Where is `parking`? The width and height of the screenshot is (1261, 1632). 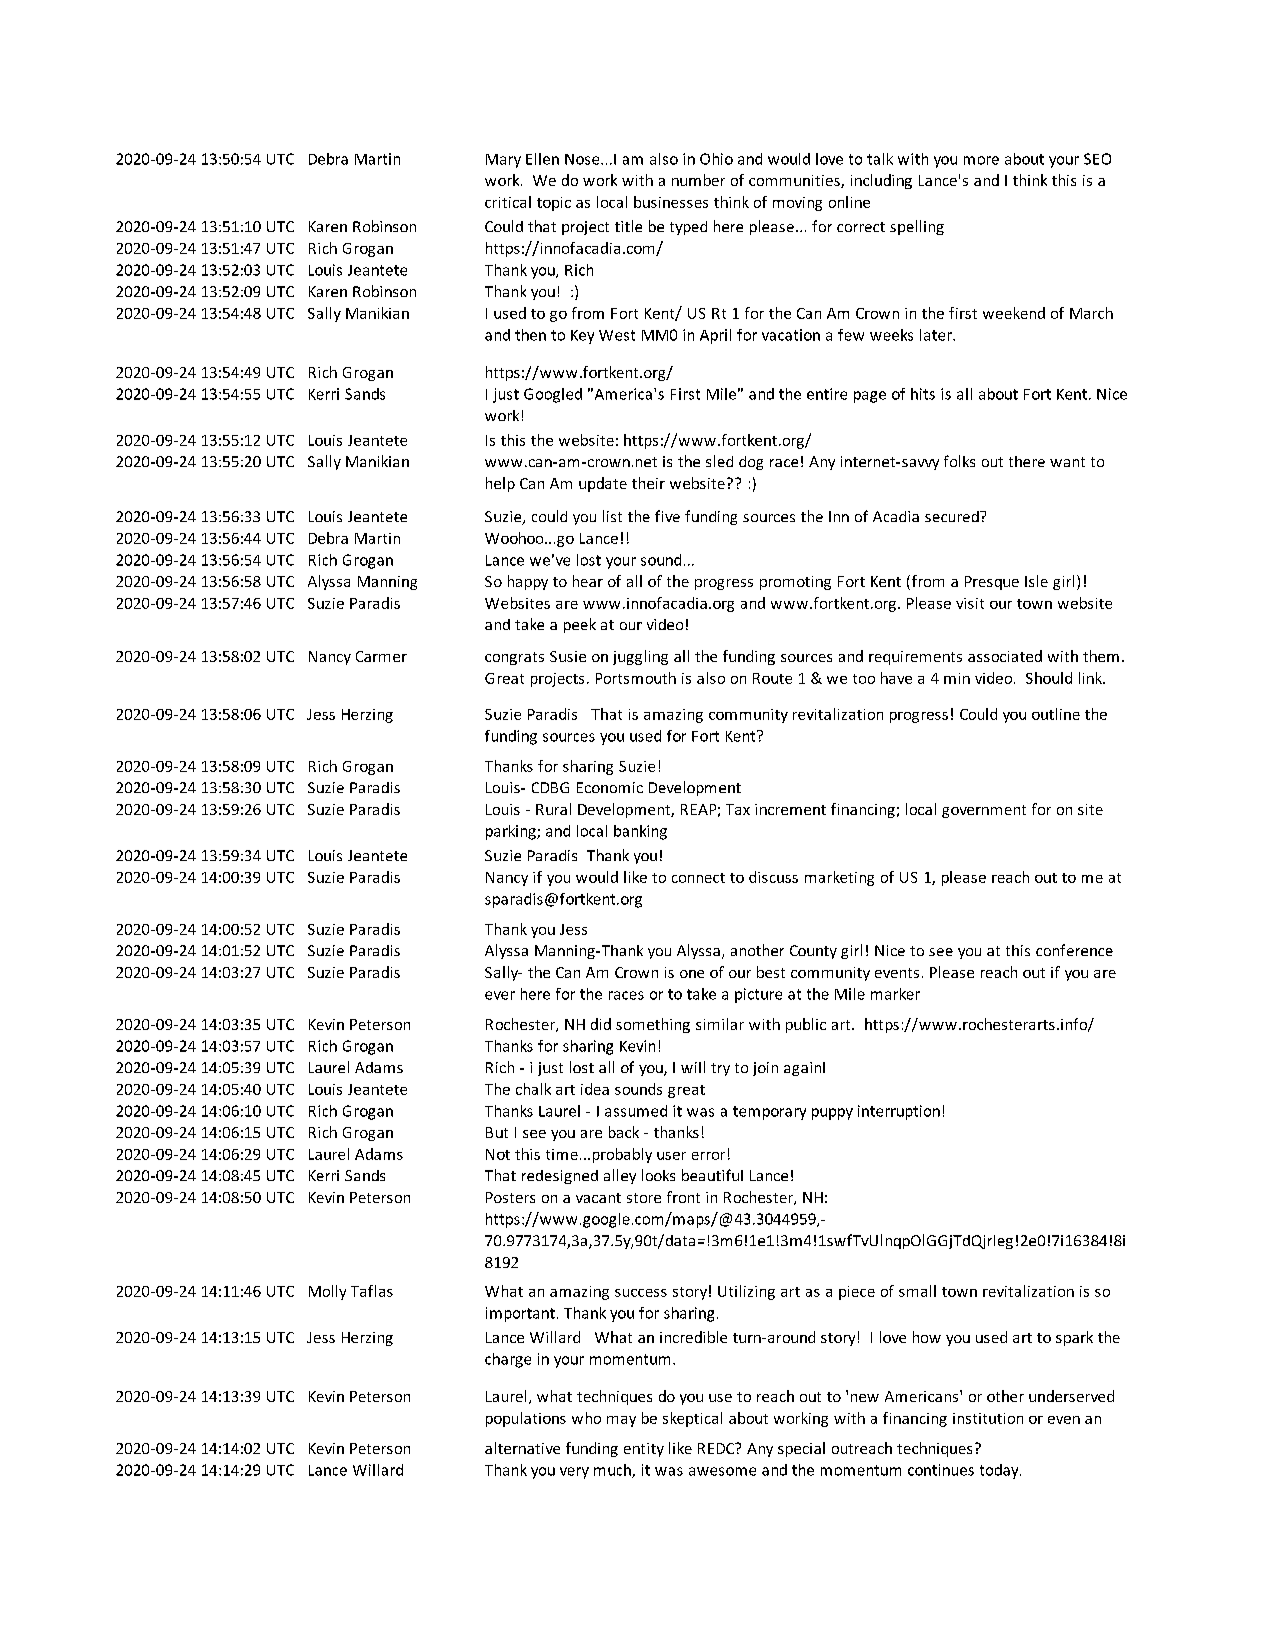
parking is located at coordinates (512, 832).
